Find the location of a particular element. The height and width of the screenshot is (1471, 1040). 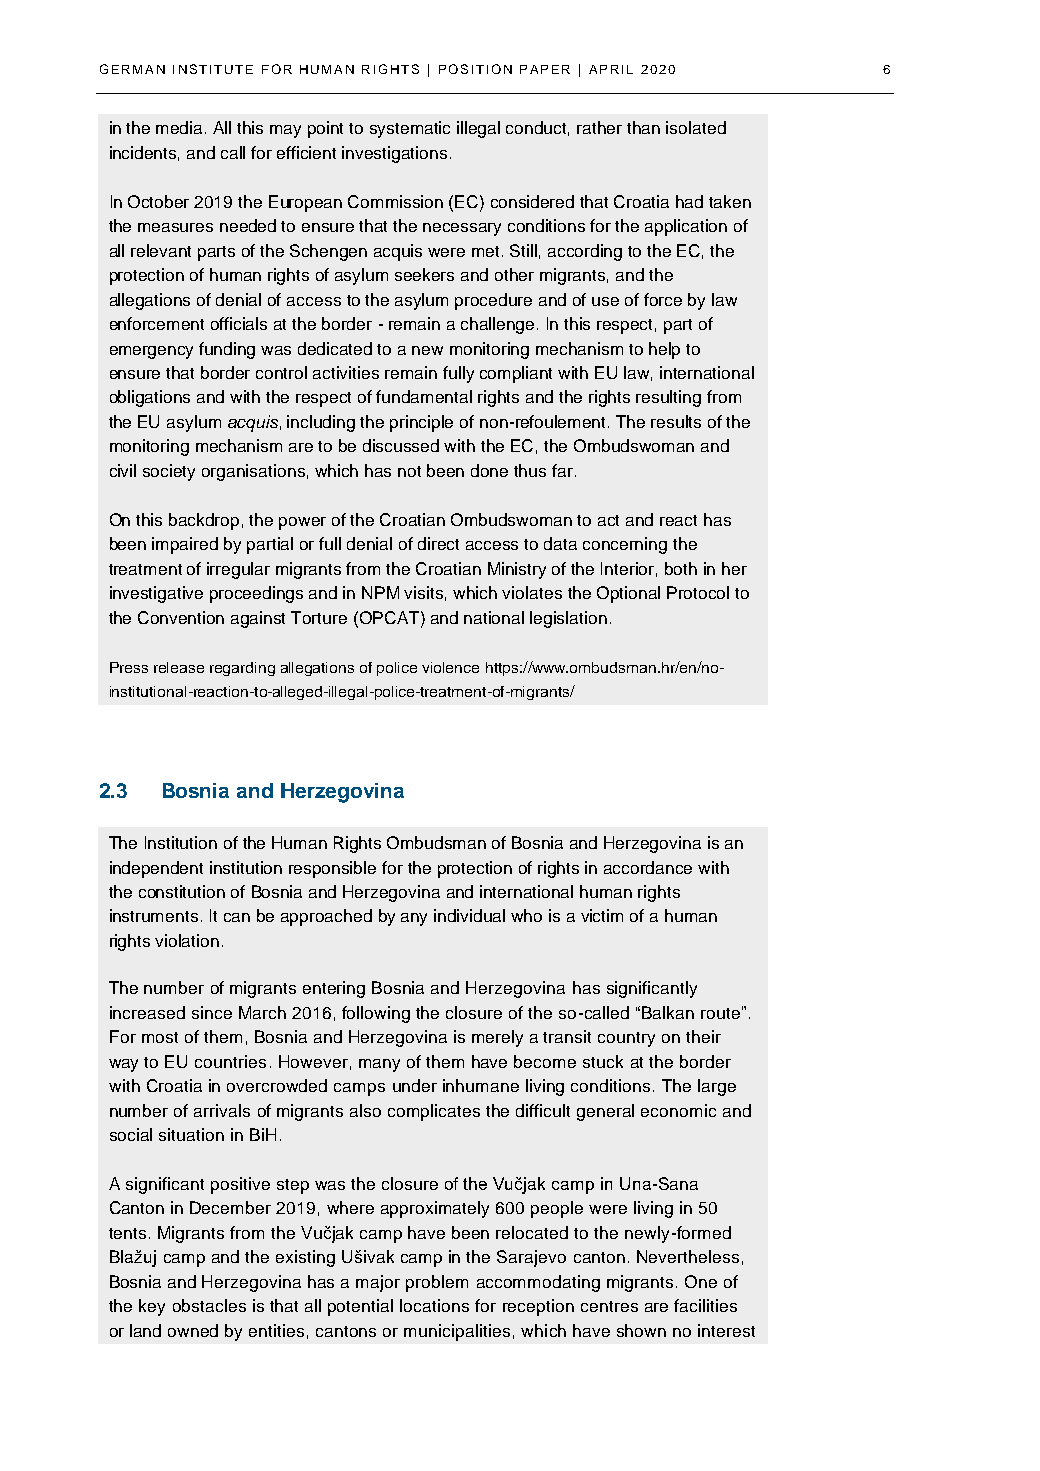

than is located at coordinates (643, 127).
